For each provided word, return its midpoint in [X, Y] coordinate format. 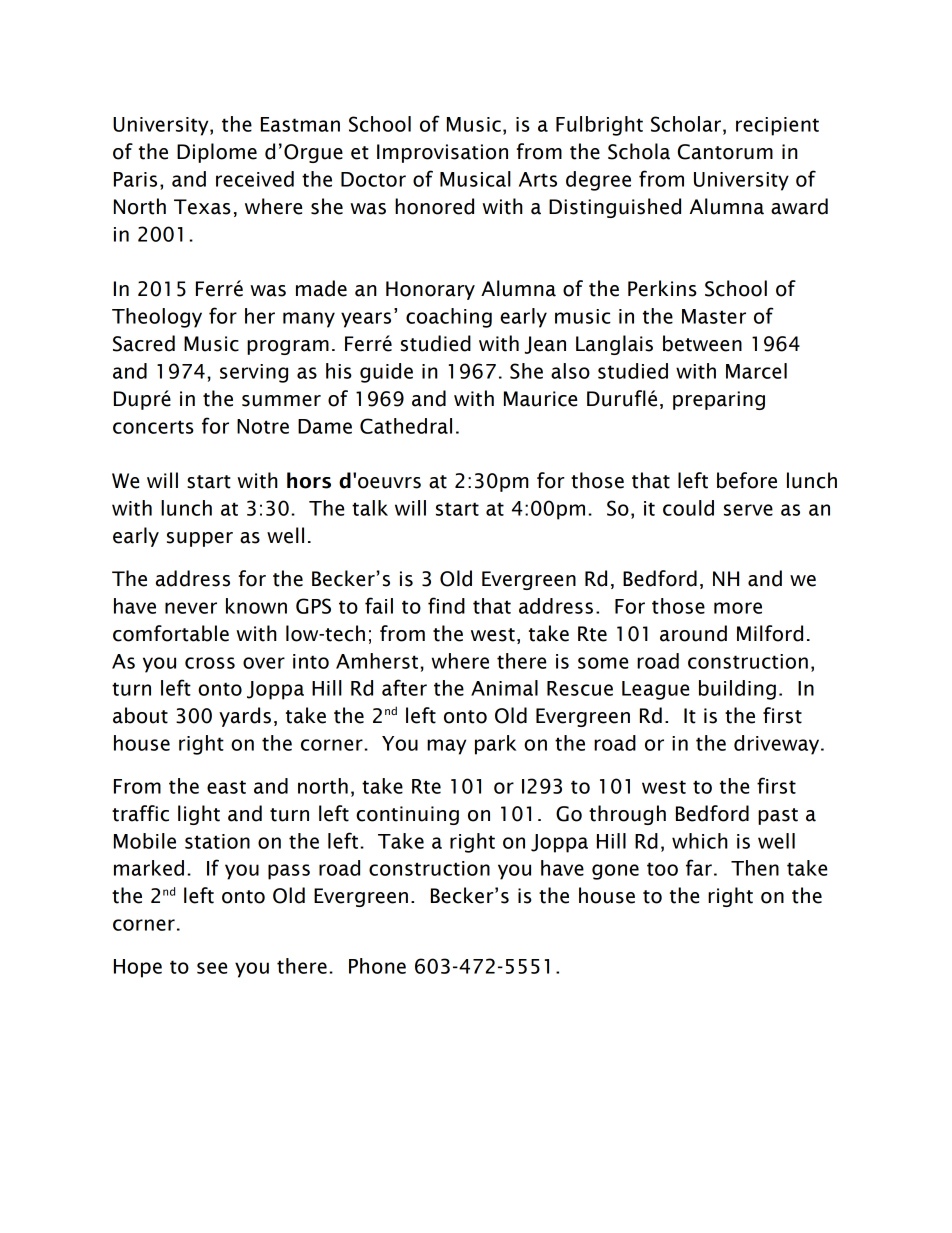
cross [210, 663]
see [212, 968]
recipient [777, 126]
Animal [504, 688]
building [737, 690]
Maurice [540, 399]
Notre [263, 426]
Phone [377, 966]
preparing [719, 400]
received [255, 179]
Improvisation [442, 153]
